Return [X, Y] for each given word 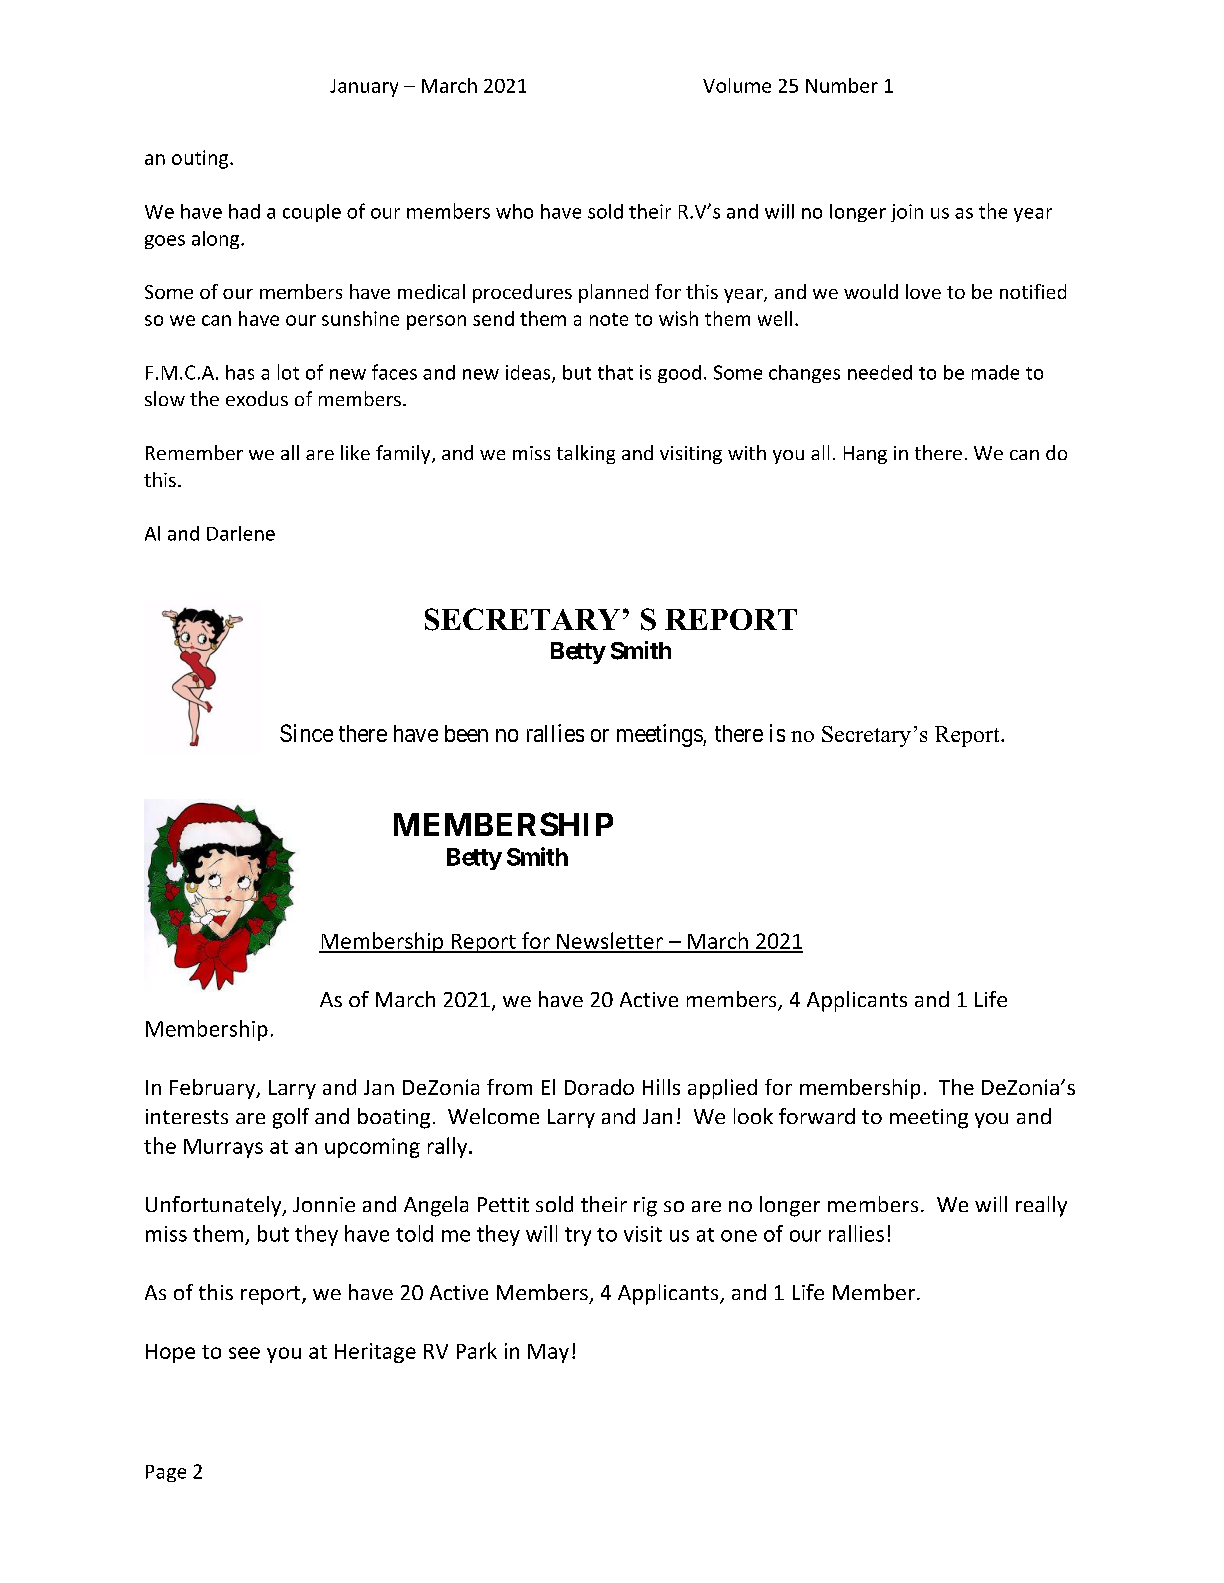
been [466, 733]
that [615, 372]
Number [842, 85]
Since [306, 733]
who [514, 211]
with [747, 452]
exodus [257, 398]
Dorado [599, 1087]
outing [201, 159]
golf [291, 1118]
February [214, 1089]
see [244, 1353]
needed [880, 372]
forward [817, 1116]
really [1041, 1206]
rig [645, 1207]
